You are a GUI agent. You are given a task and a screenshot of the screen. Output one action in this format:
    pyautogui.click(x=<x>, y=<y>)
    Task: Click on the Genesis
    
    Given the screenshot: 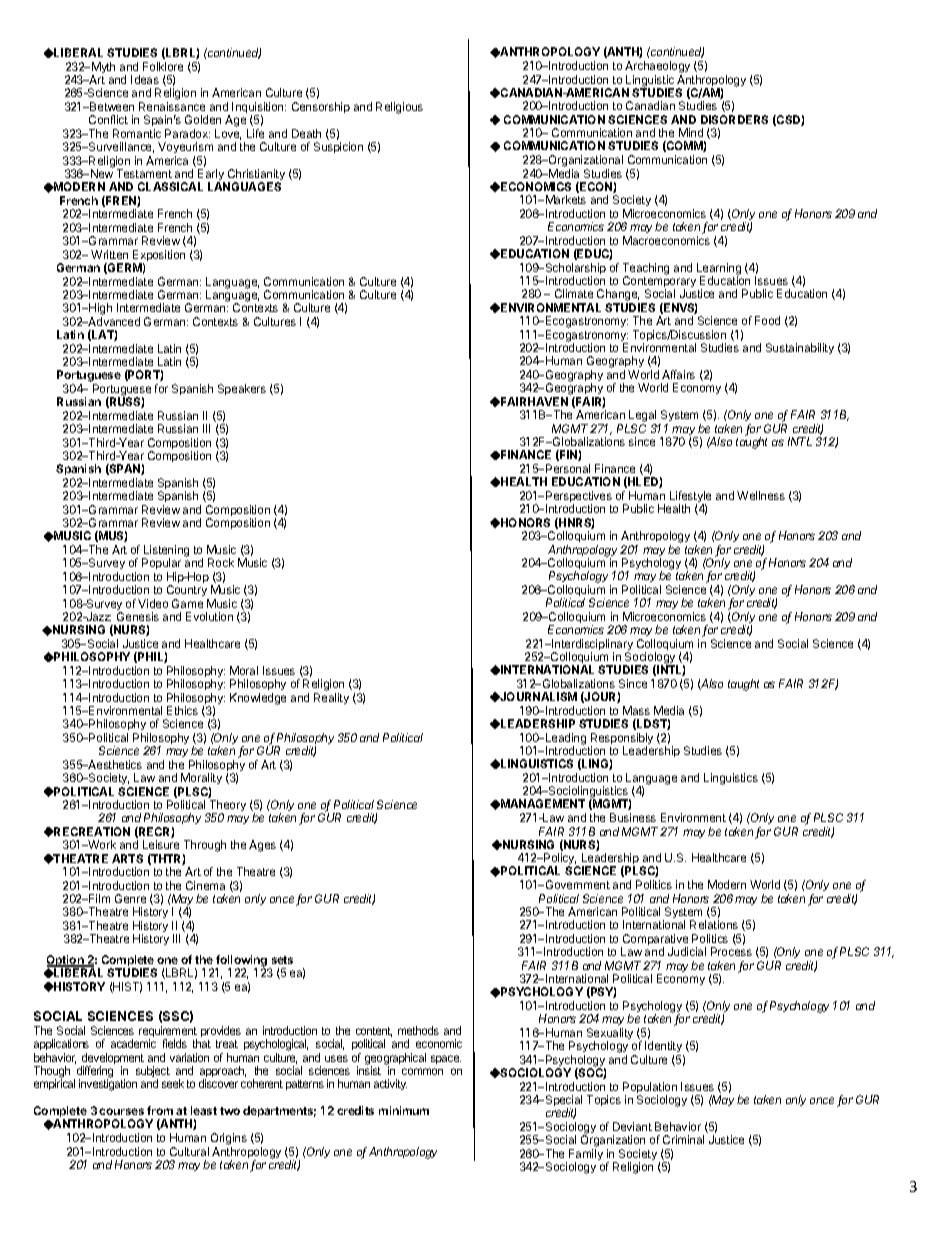 What is the action you would take?
    pyautogui.click(x=138, y=616)
